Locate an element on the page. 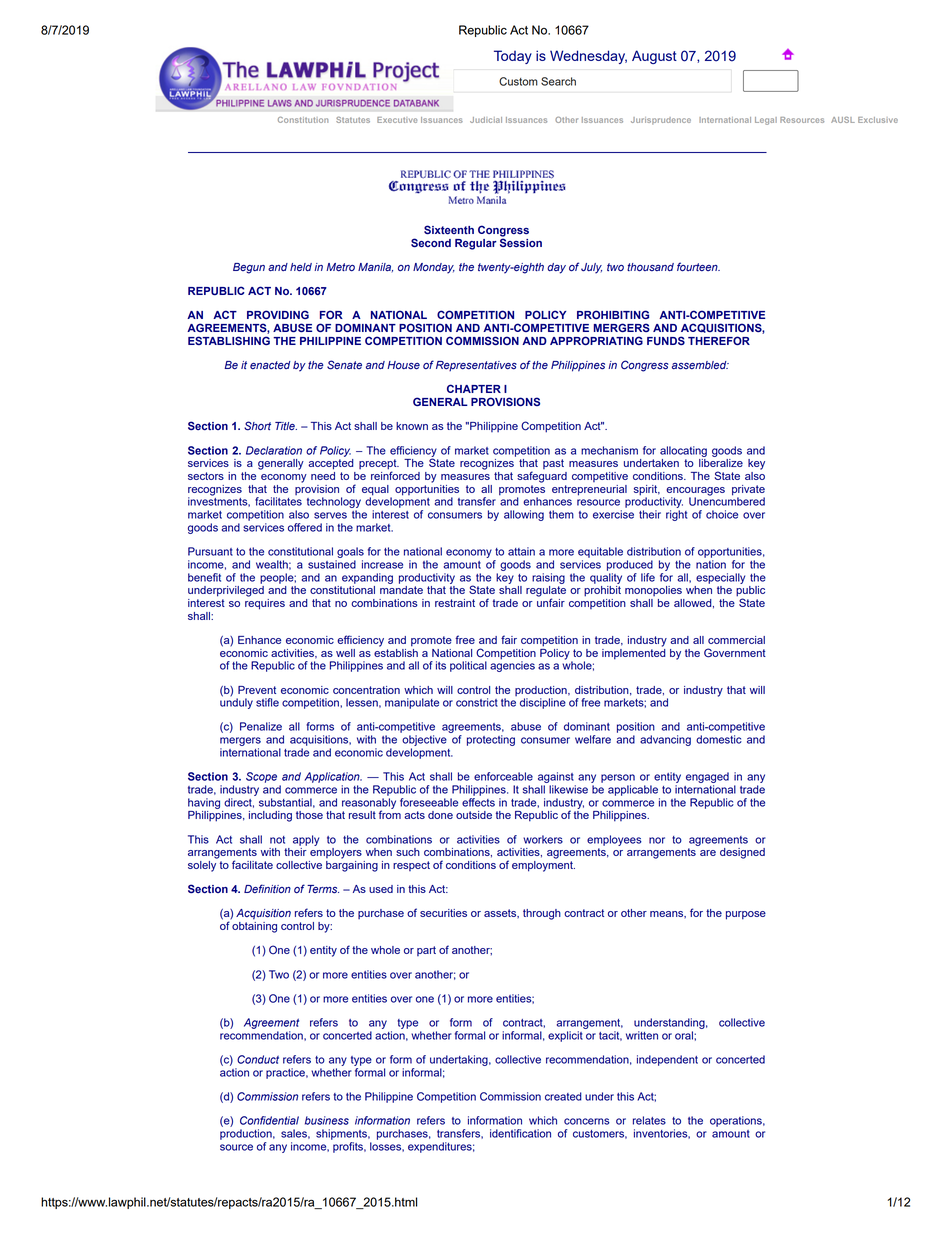 Image resolution: width=952 pixels, height=1233 pixels. especially is located at coordinates (720, 578).
